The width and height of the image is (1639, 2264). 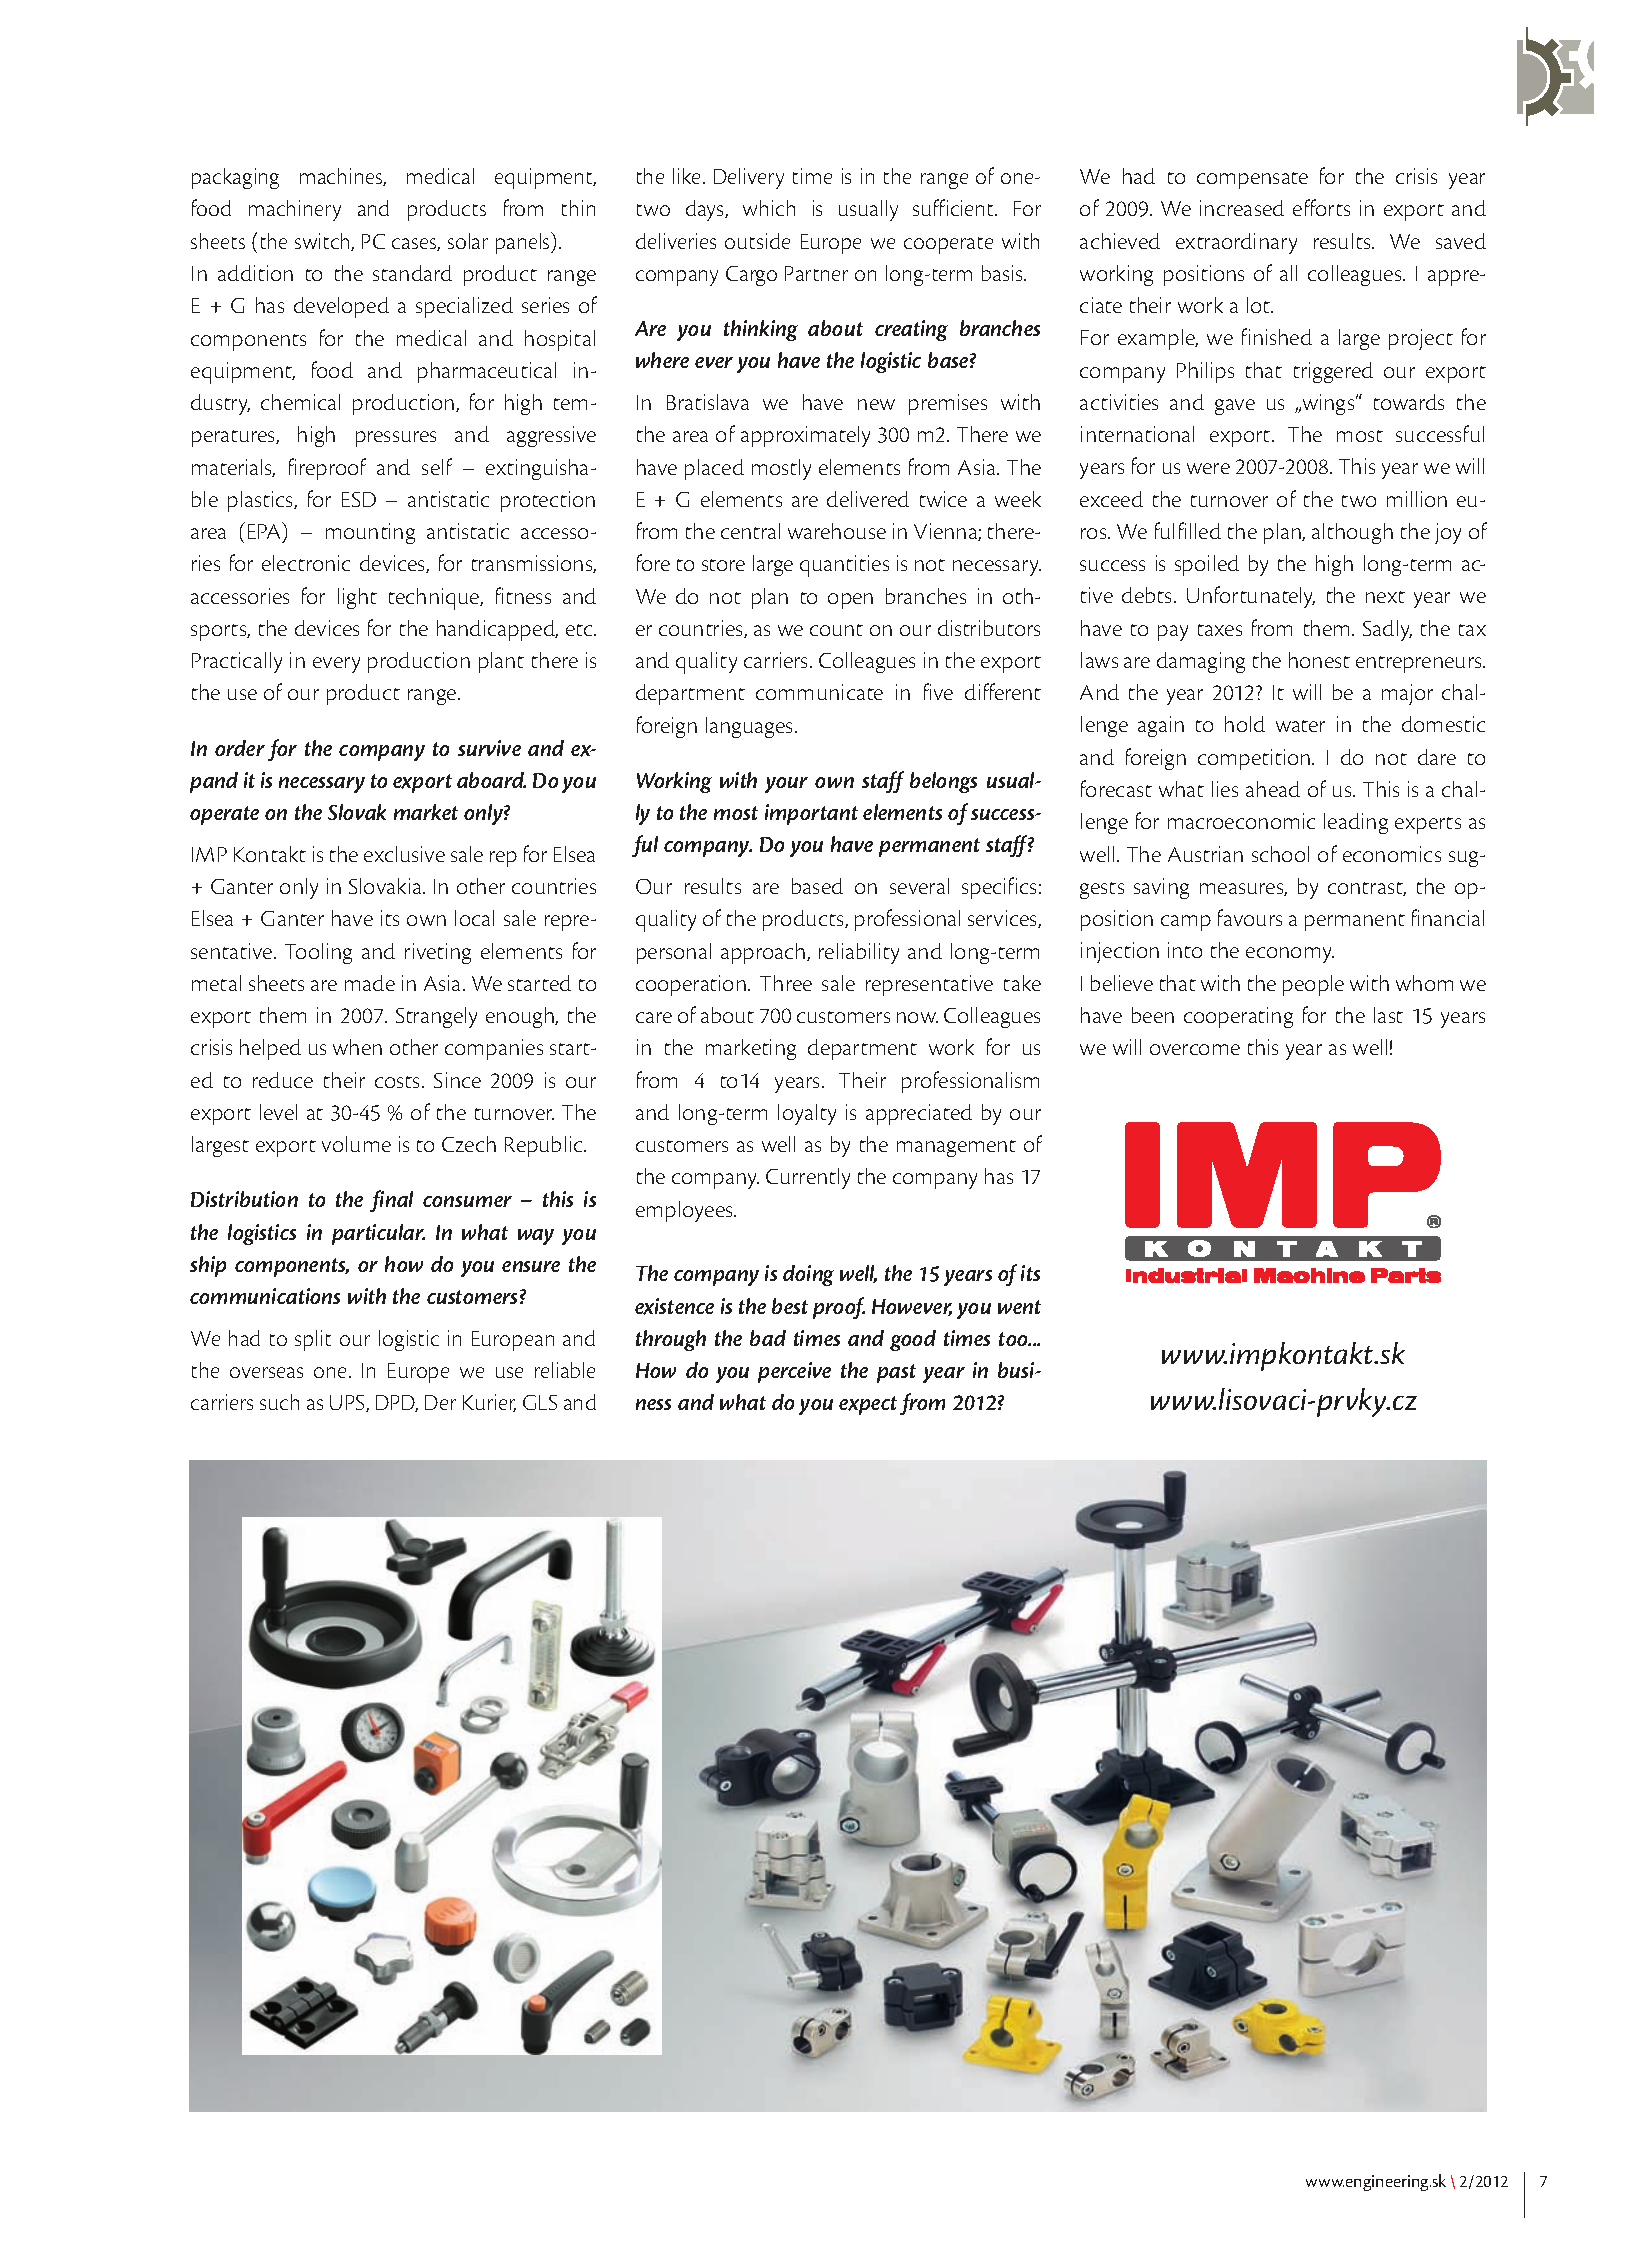 What do you see at coordinates (348, 1403) in the image?
I see `UPS` at bounding box center [348, 1403].
